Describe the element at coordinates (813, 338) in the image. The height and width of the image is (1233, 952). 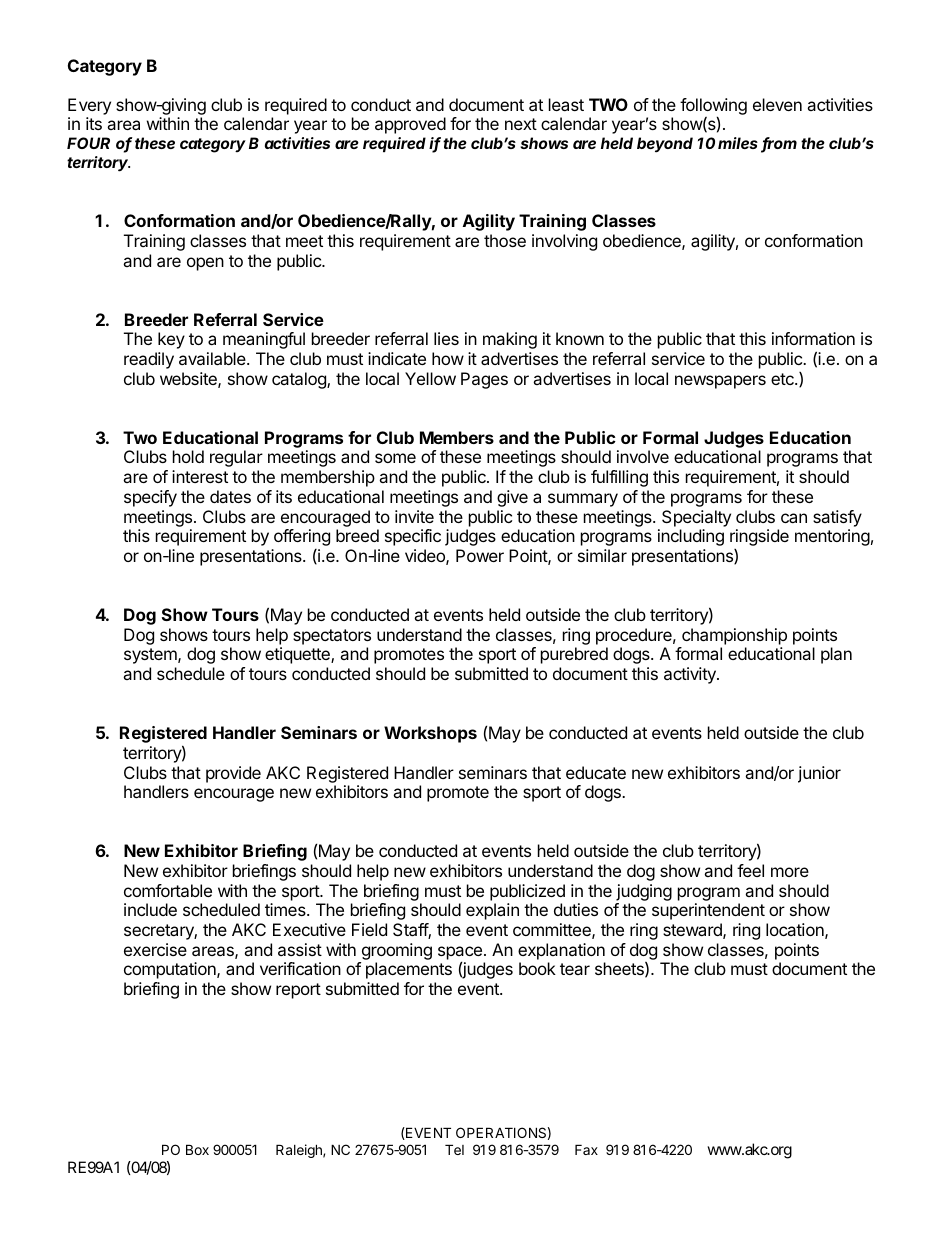
I see `information` at that location.
